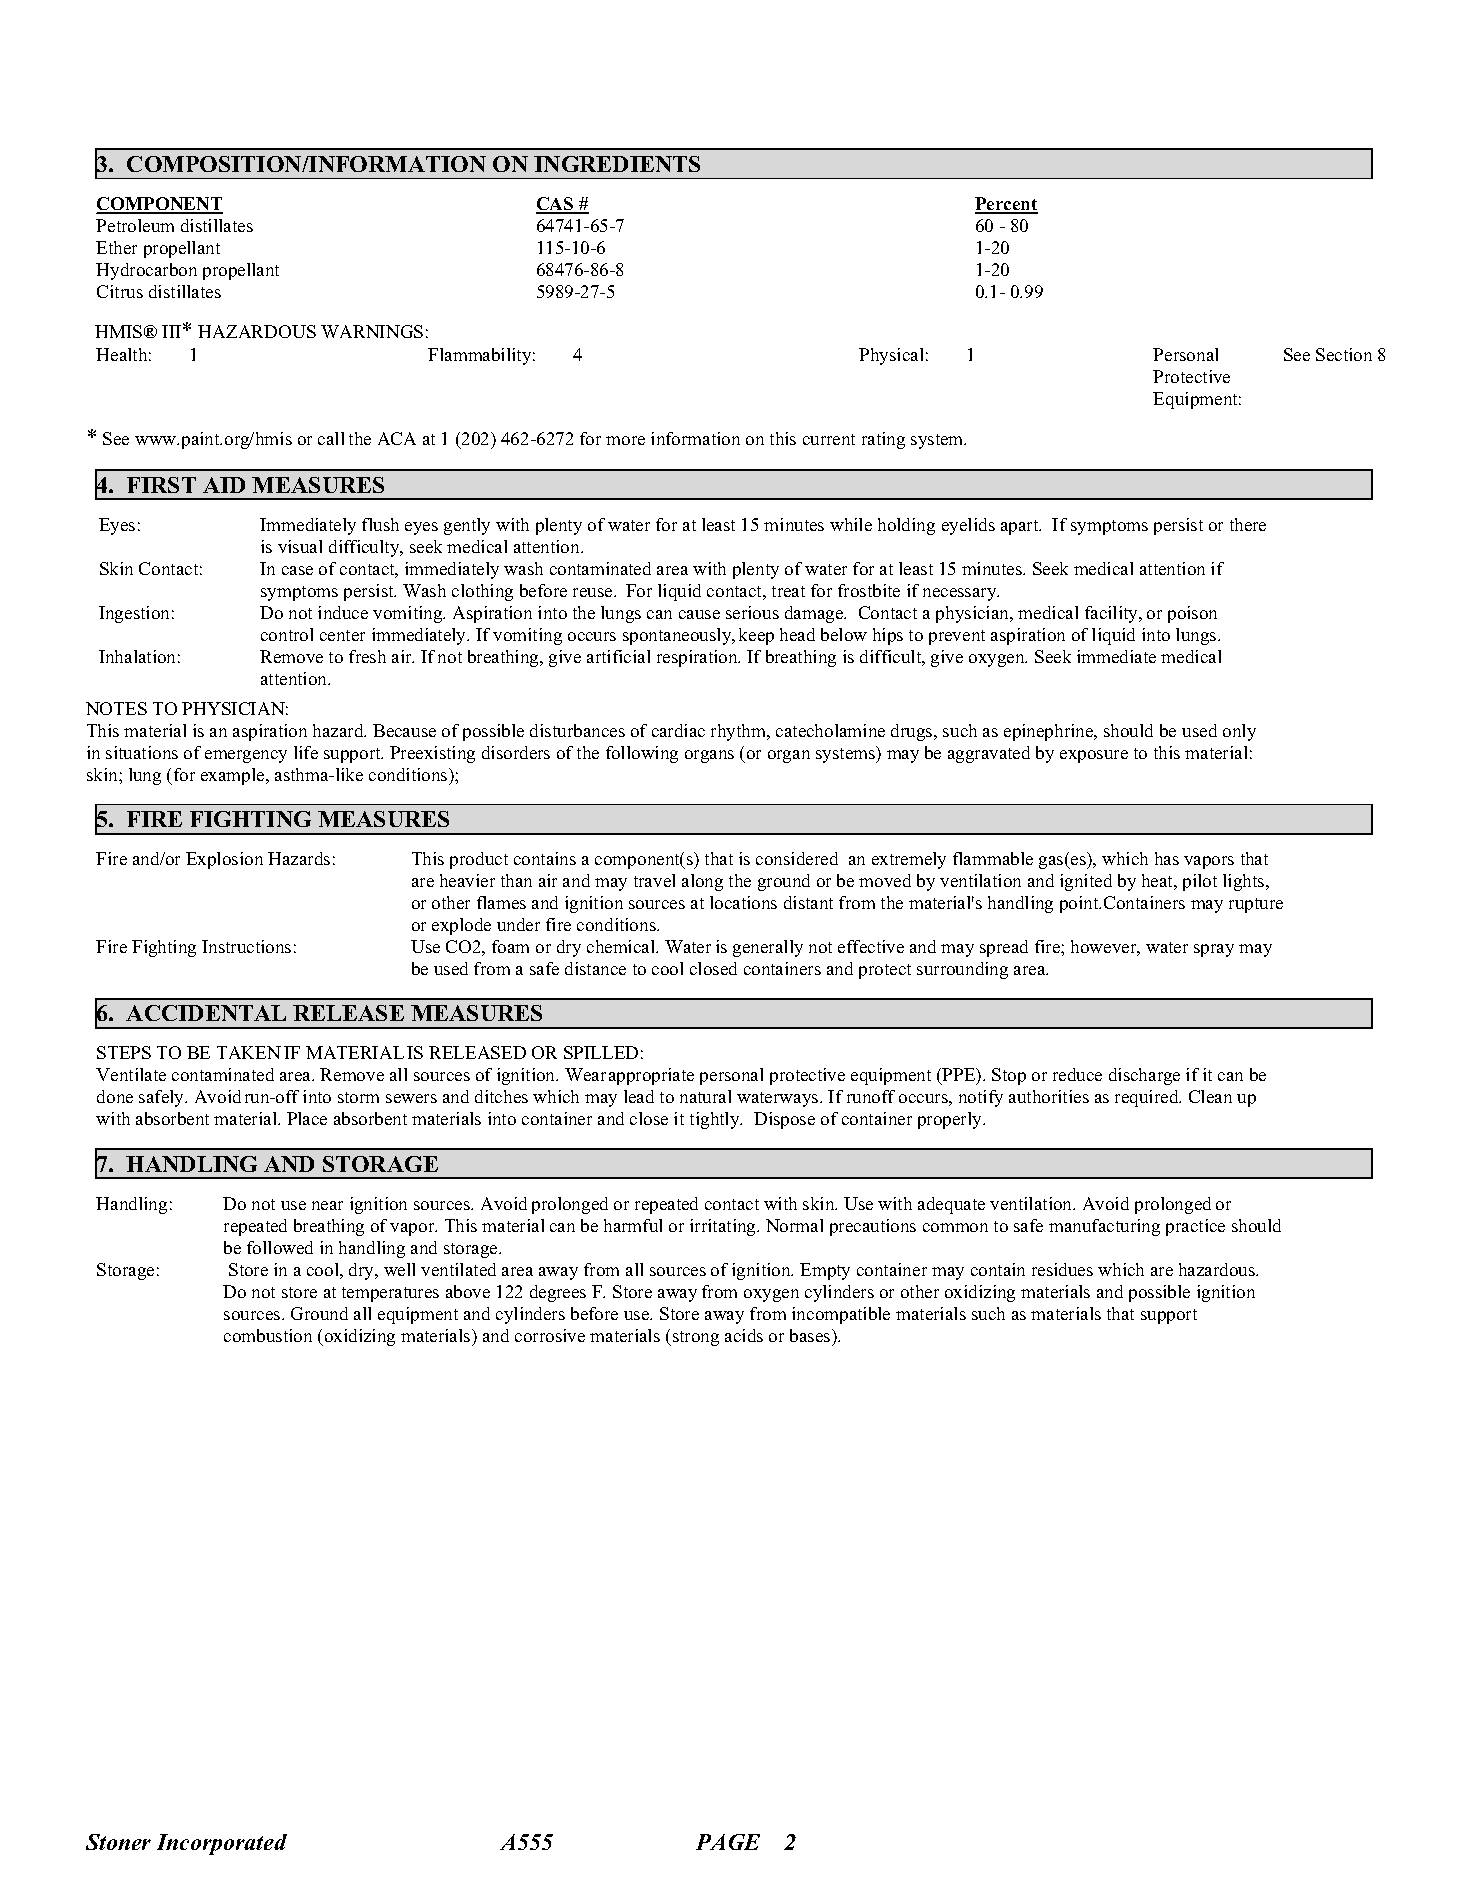  Describe the element at coordinates (1214, 950) in the page. I see `spray` at that location.
